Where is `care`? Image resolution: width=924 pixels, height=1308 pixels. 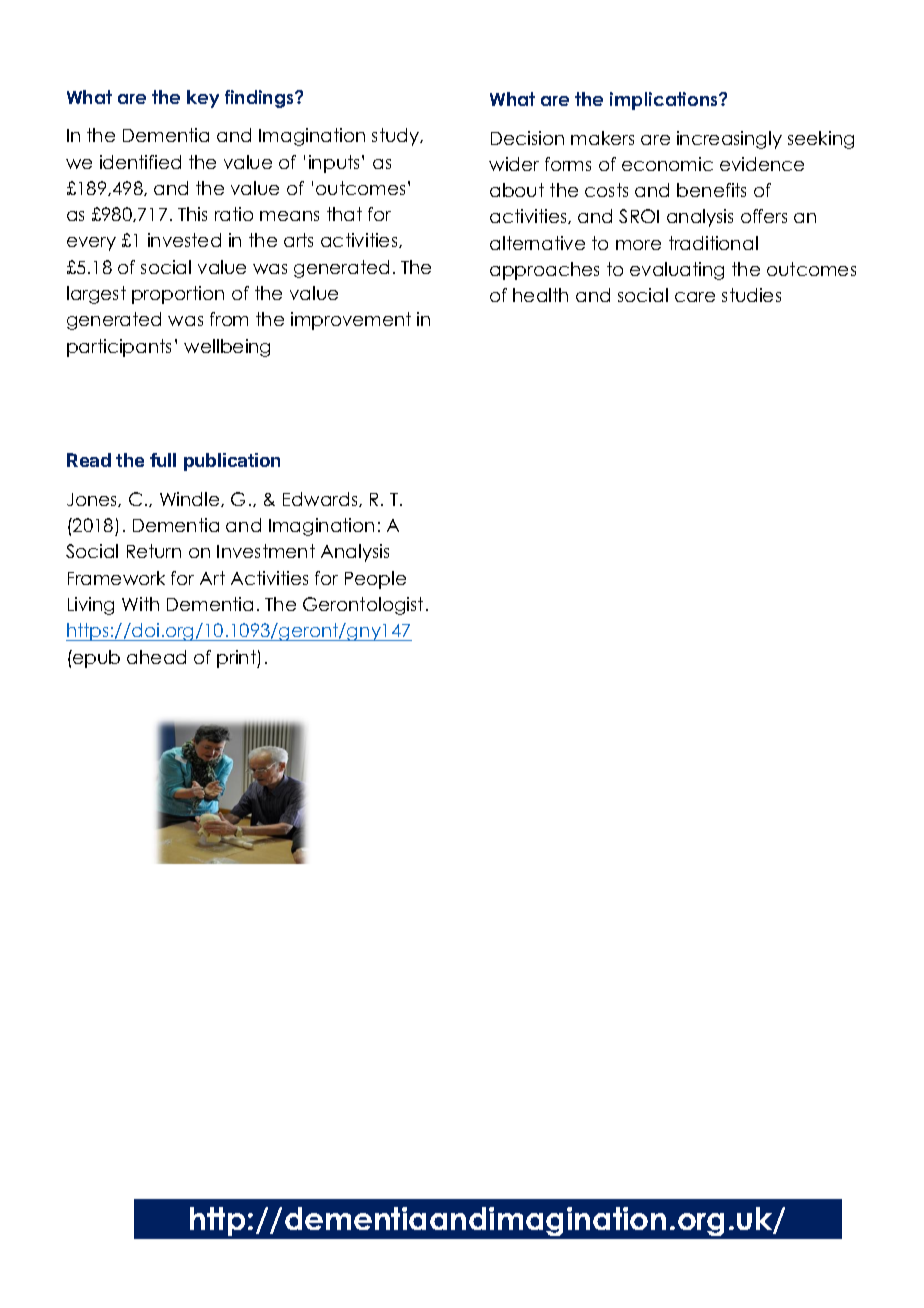
care is located at coordinates (695, 297).
